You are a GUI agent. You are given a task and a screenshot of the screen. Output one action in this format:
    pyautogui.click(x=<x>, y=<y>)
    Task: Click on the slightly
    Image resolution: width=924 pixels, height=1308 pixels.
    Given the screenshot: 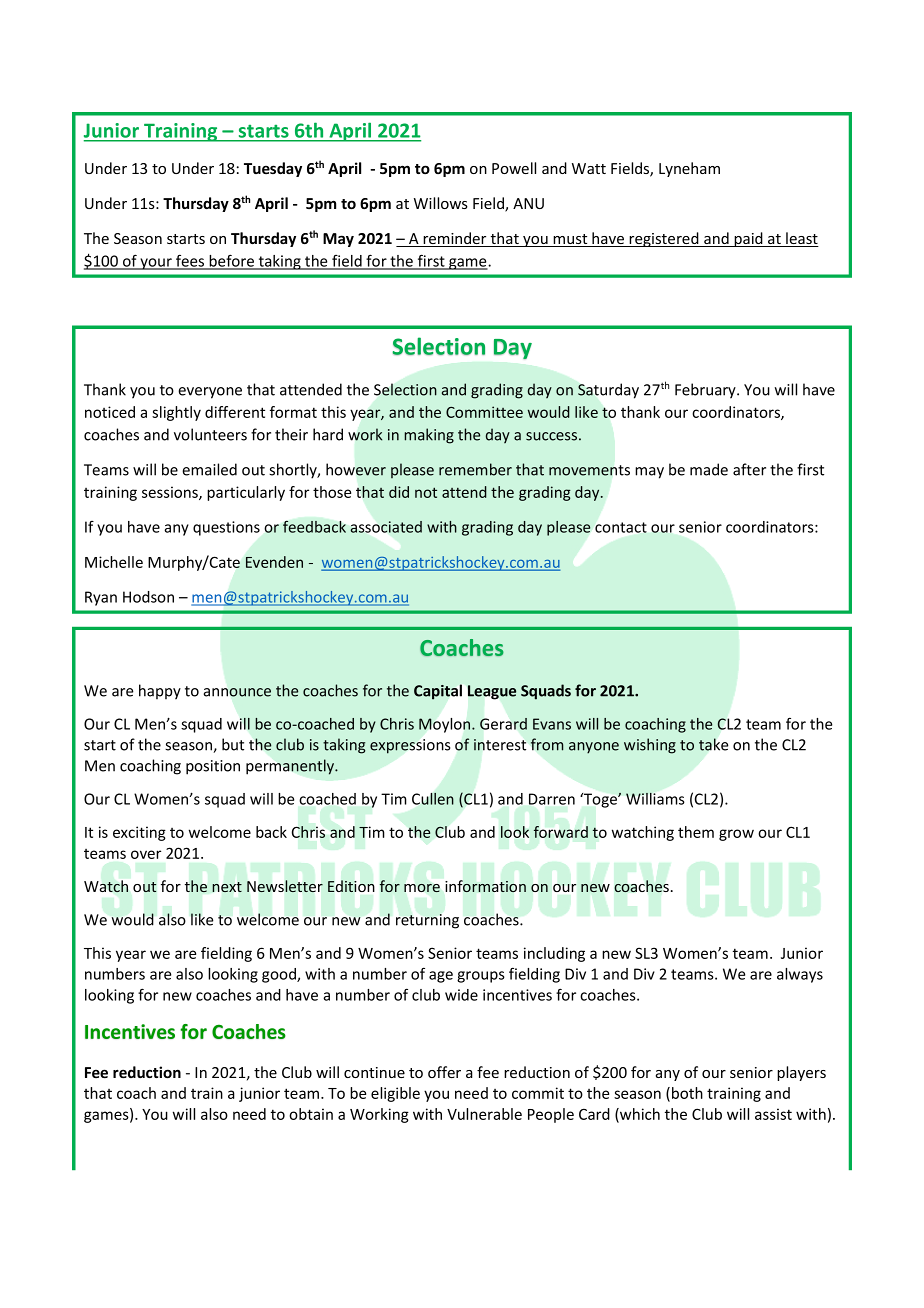 What is the action you would take?
    pyautogui.click(x=176, y=413)
